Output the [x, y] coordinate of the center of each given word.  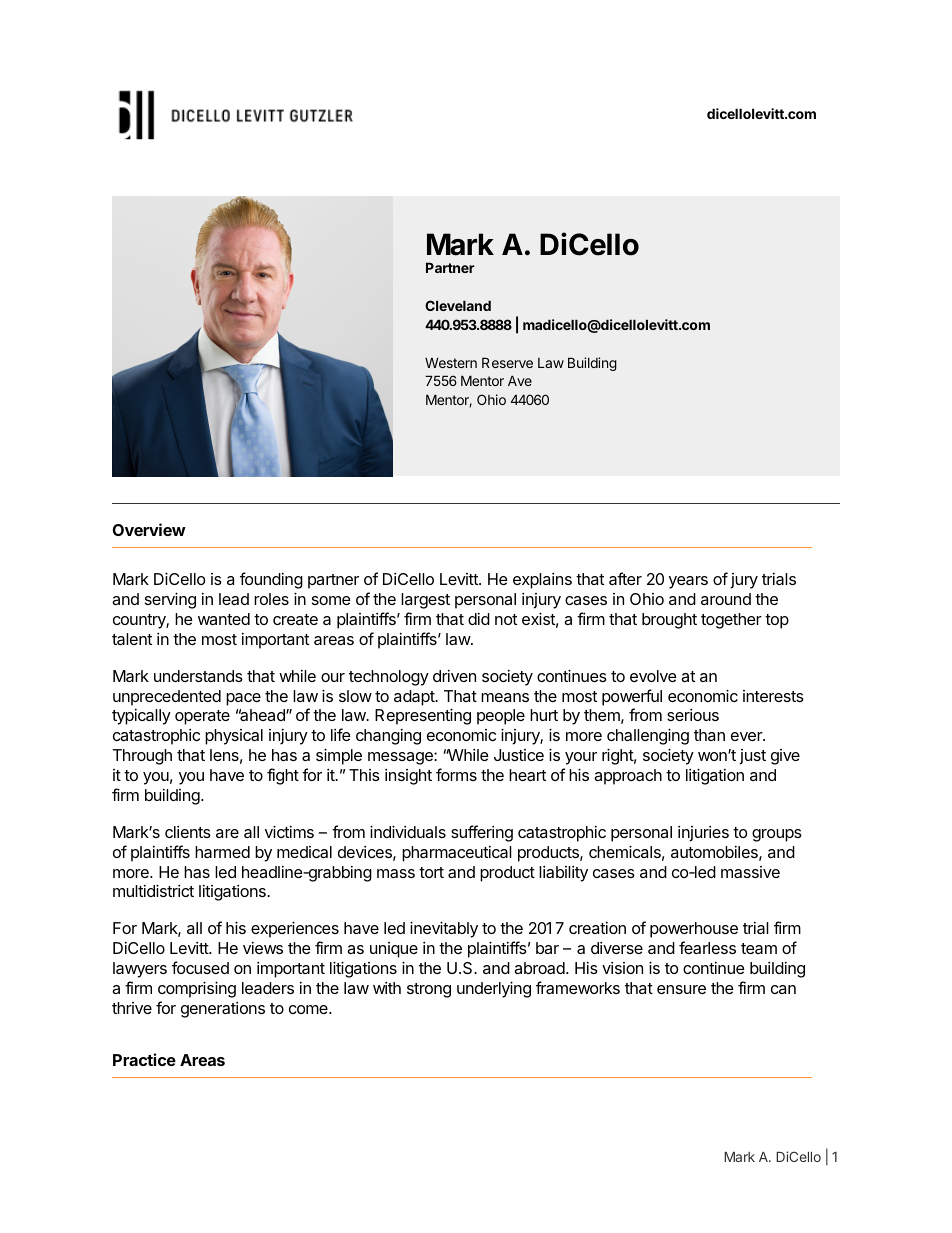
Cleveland [458, 305]
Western [451, 363]
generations [223, 1010]
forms [456, 774]
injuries [703, 834]
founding [271, 580]
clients [188, 832]
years [688, 582]
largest [425, 601]
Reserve [507, 363]
